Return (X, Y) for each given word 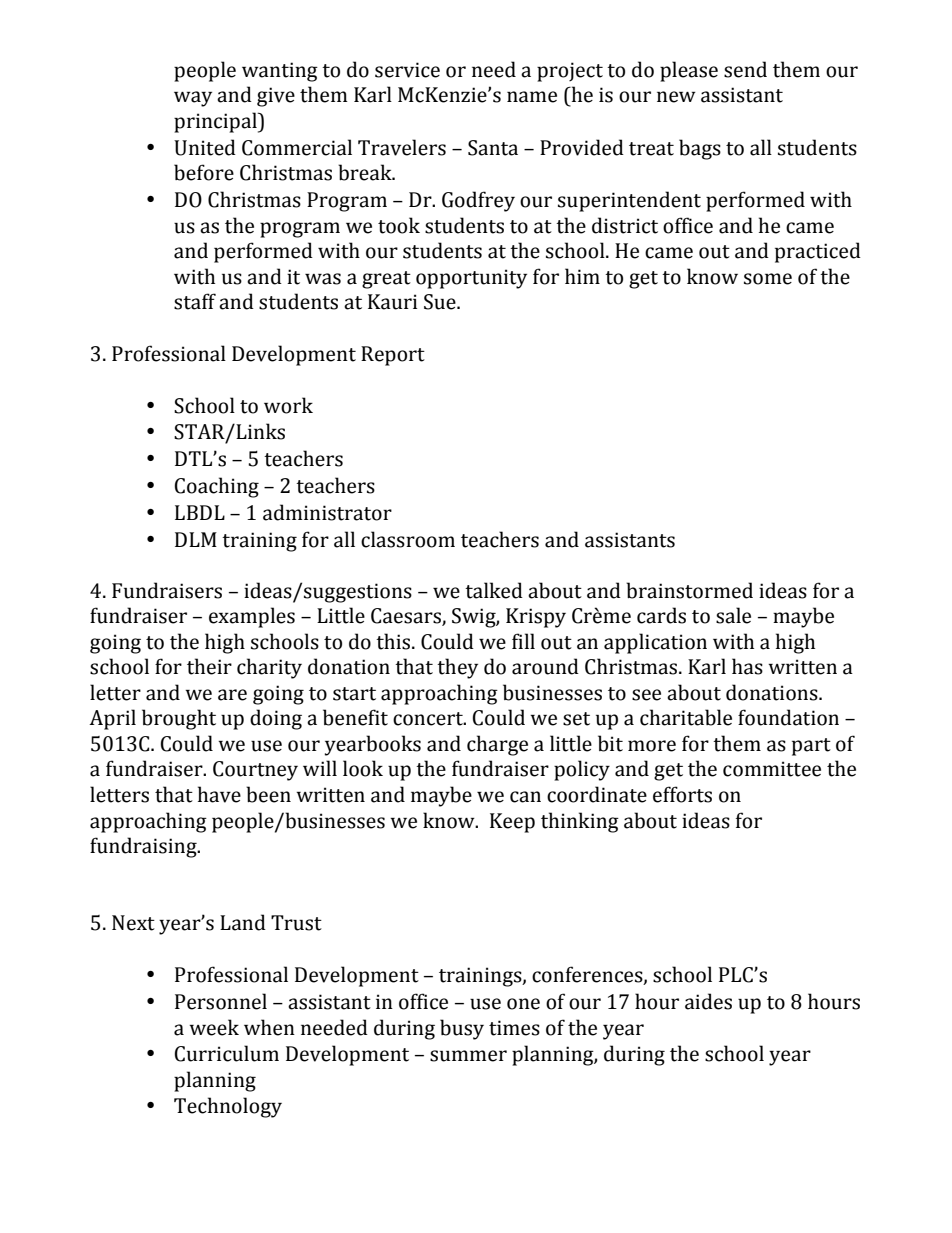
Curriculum (227, 1053)
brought (179, 719)
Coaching (217, 487)
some (768, 279)
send (745, 69)
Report (393, 356)
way (193, 99)
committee (772, 769)
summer (468, 1056)
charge (497, 745)
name (532, 97)
